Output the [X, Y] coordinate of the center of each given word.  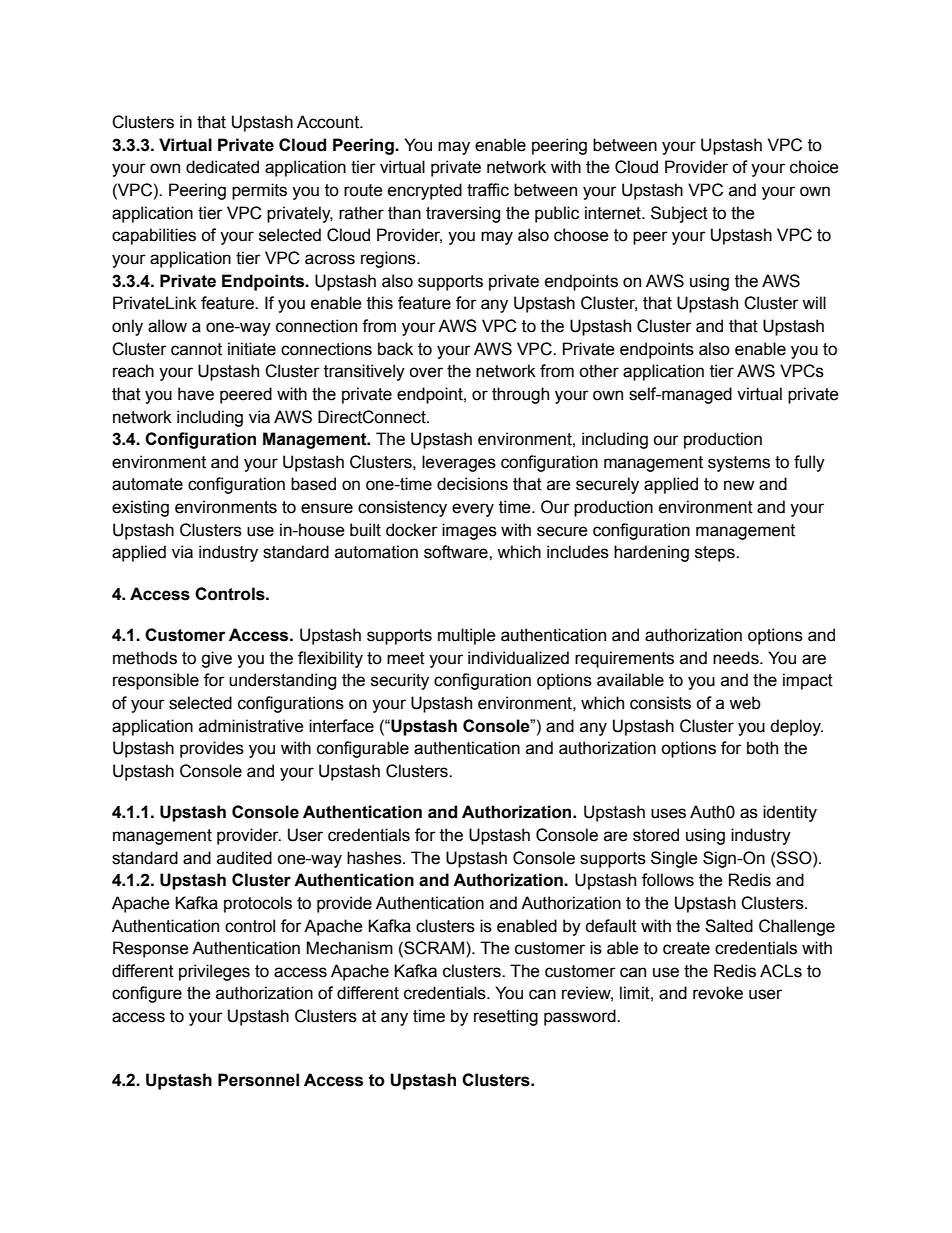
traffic [488, 190]
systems [739, 464]
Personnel [258, 1080]
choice [814, 167]
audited [244, 858]
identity [790, 813]
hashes [375, 858]
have [196, 394]
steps [716, 554]
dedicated [222, 167]
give [216, 659]
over [426, 372]
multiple [467, 636]
